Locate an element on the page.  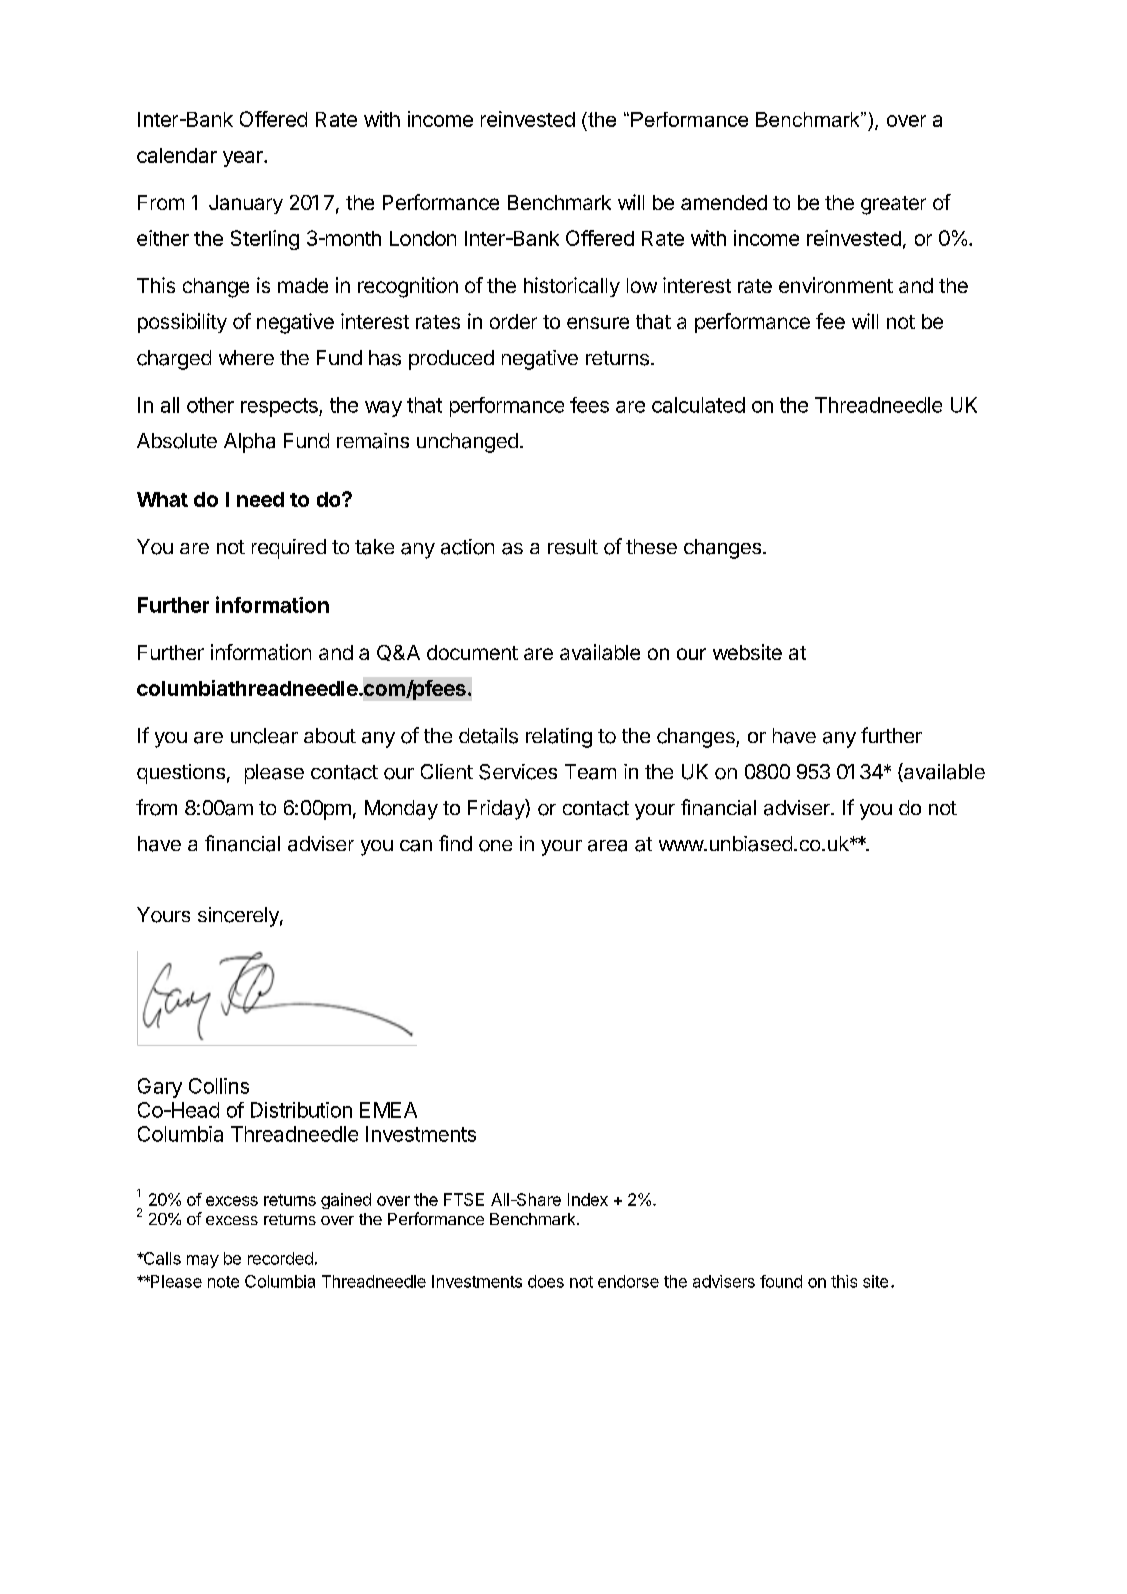
amended is located at coordinates (724, 202).
